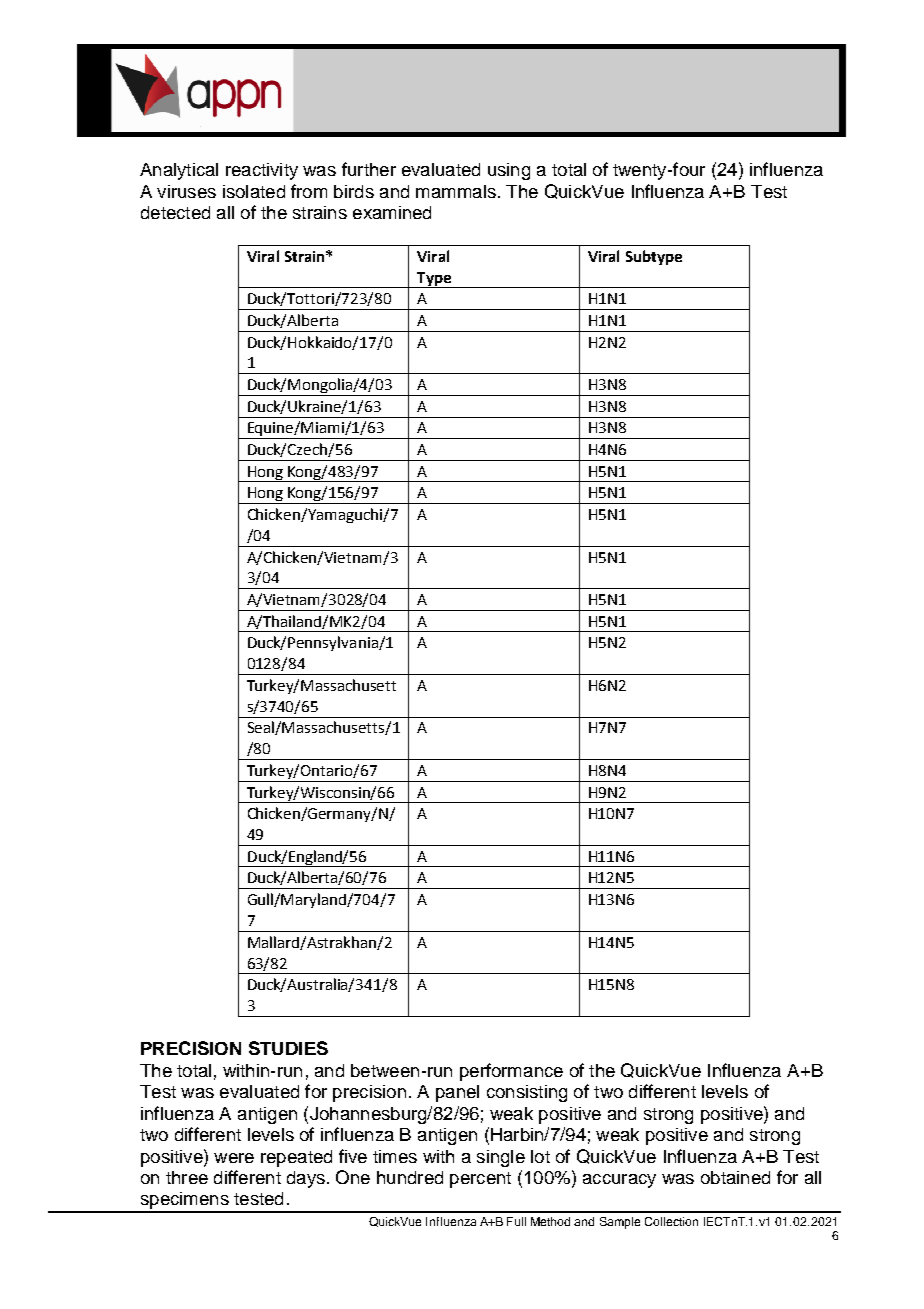  I want to click on consisting, so click(527, 1093).
